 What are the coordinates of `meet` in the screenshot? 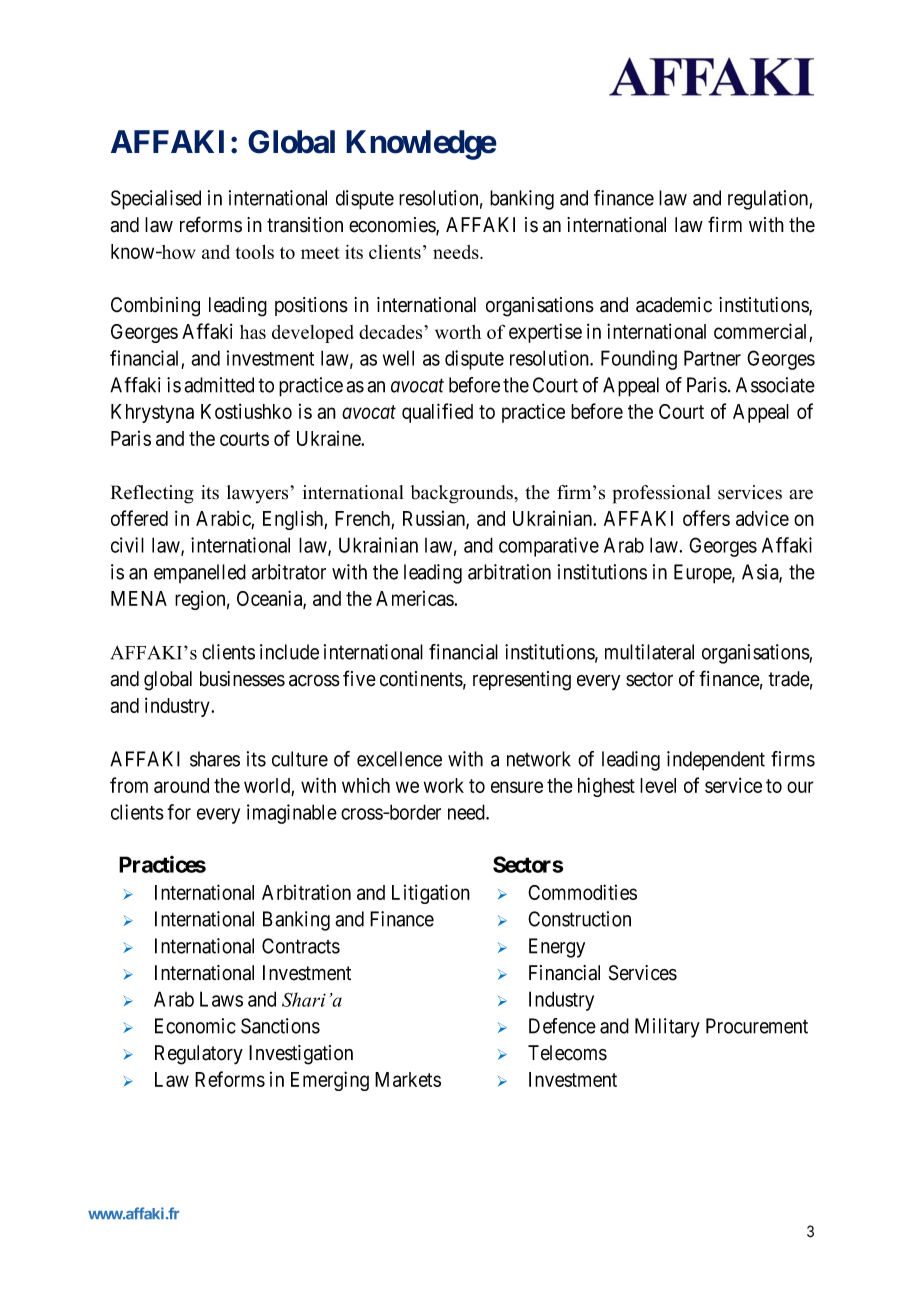 It's located at (320, 253).
